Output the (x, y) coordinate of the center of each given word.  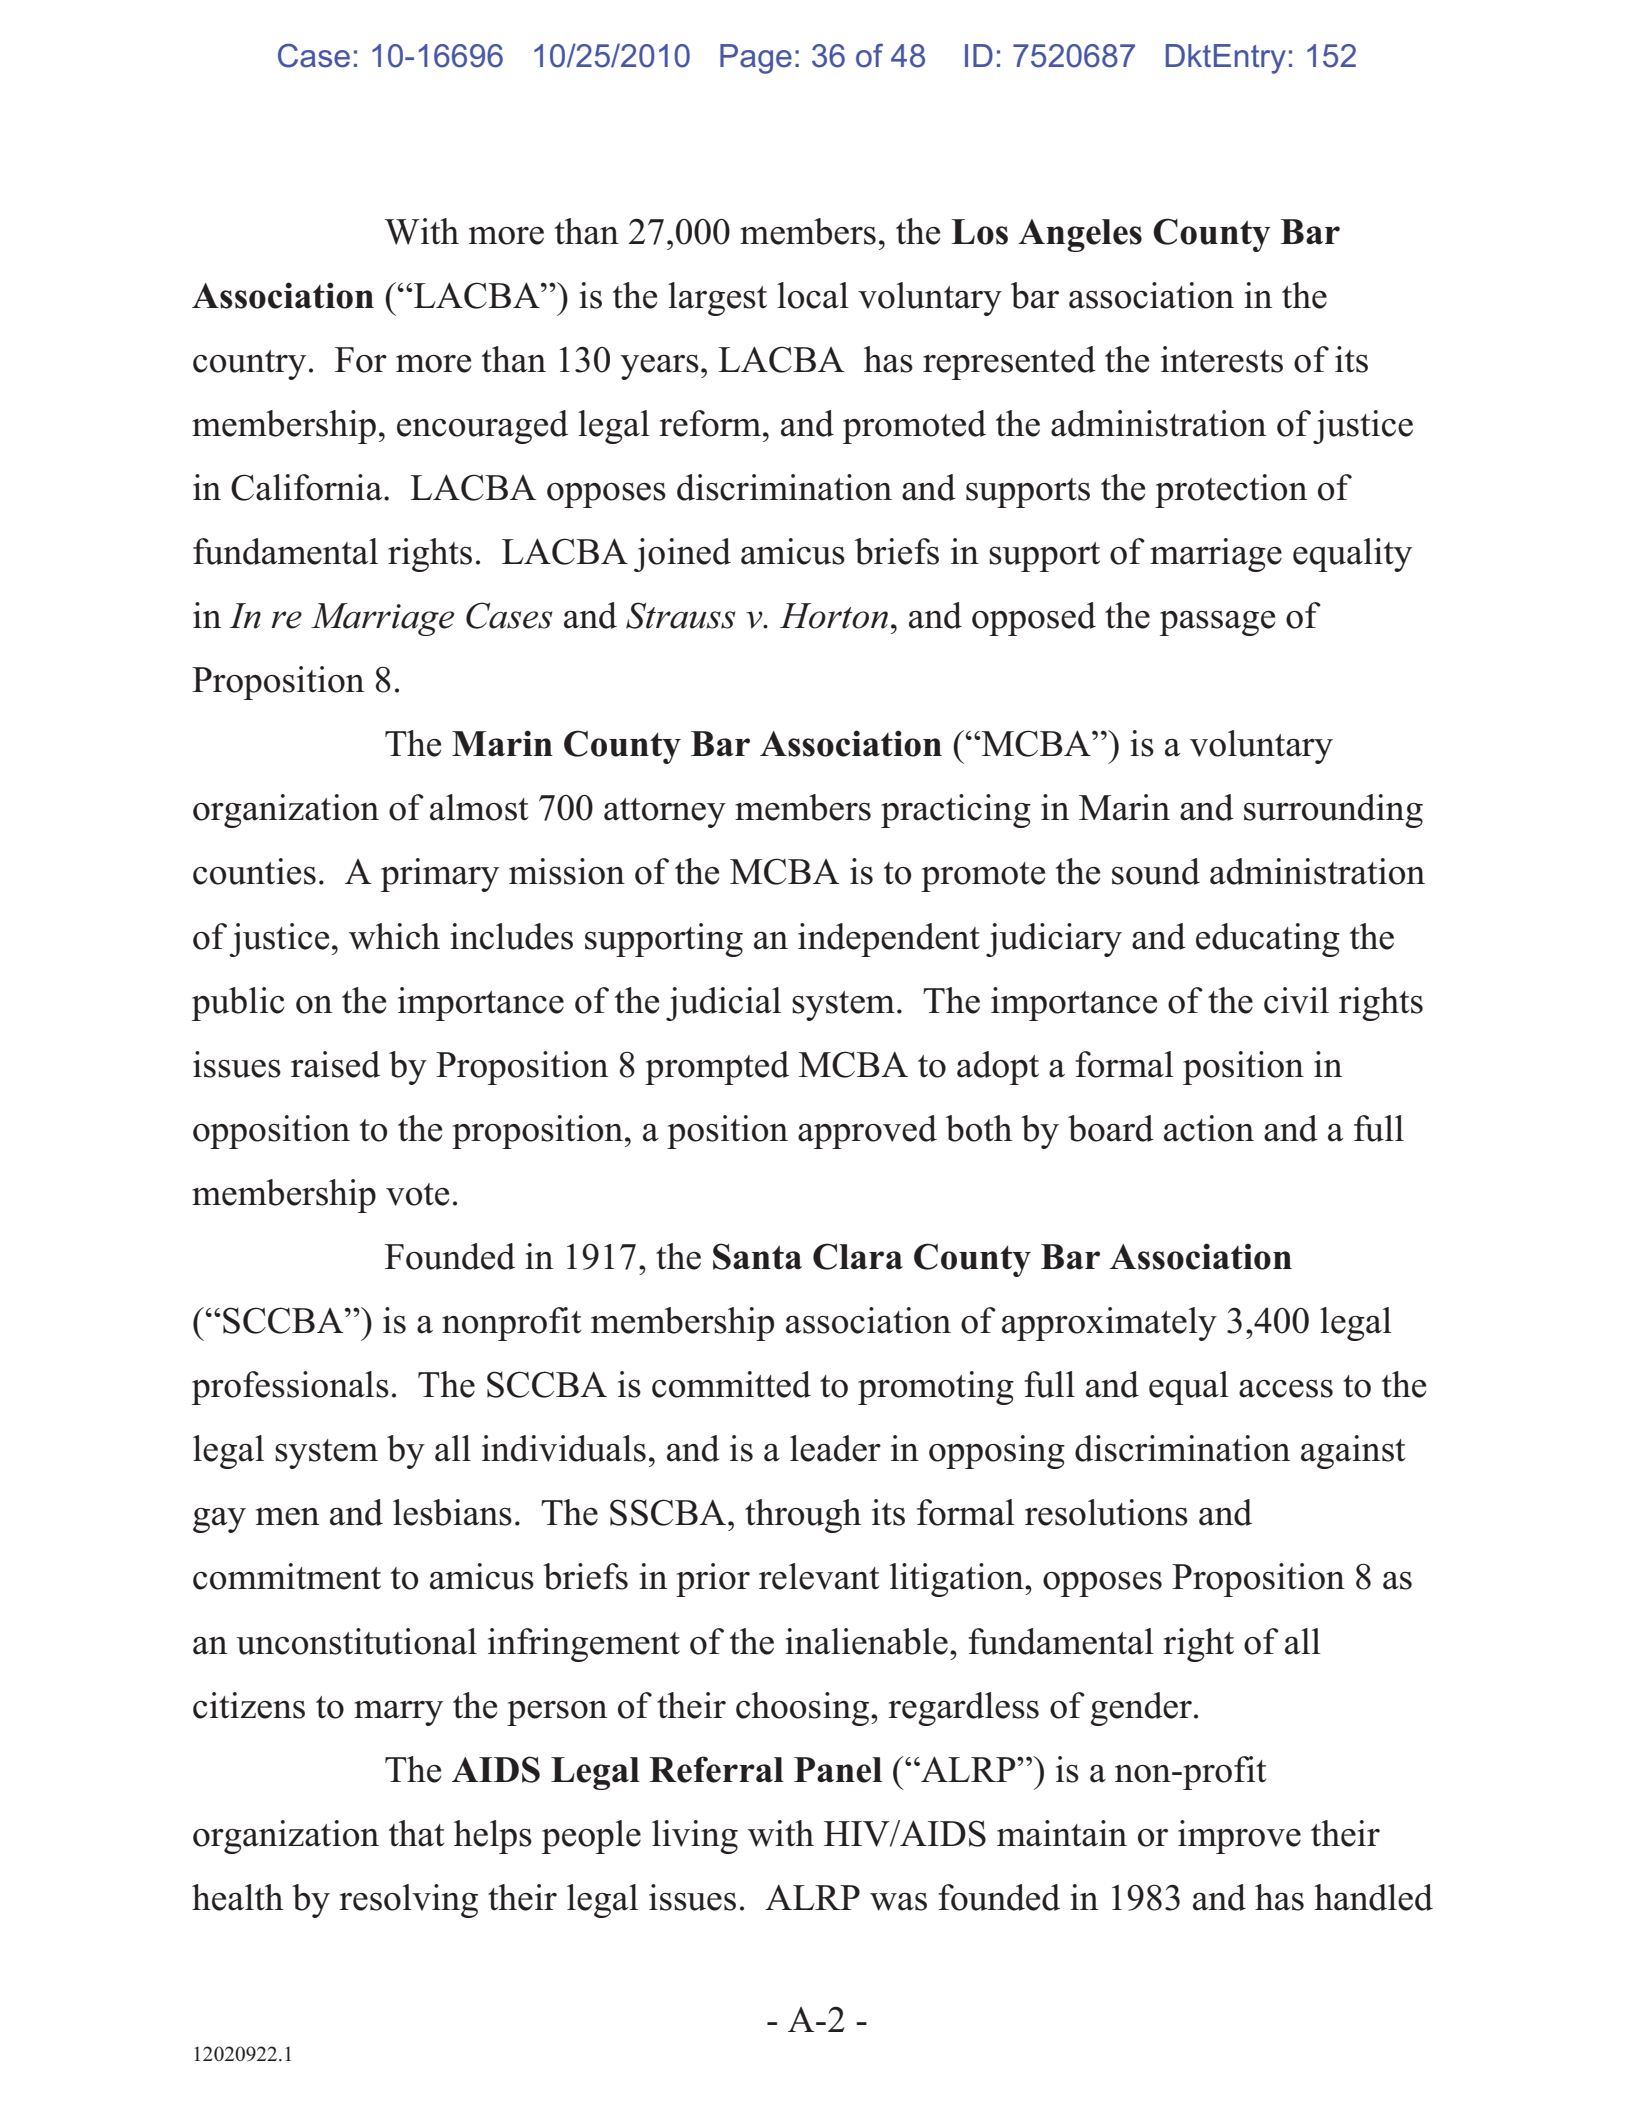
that (416, 1833)
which (394, 936)
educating (1268, 940)
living (695, 1837)
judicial (723, 1004)
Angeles (1080, 235)
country (249, 365)
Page (756, 59)
